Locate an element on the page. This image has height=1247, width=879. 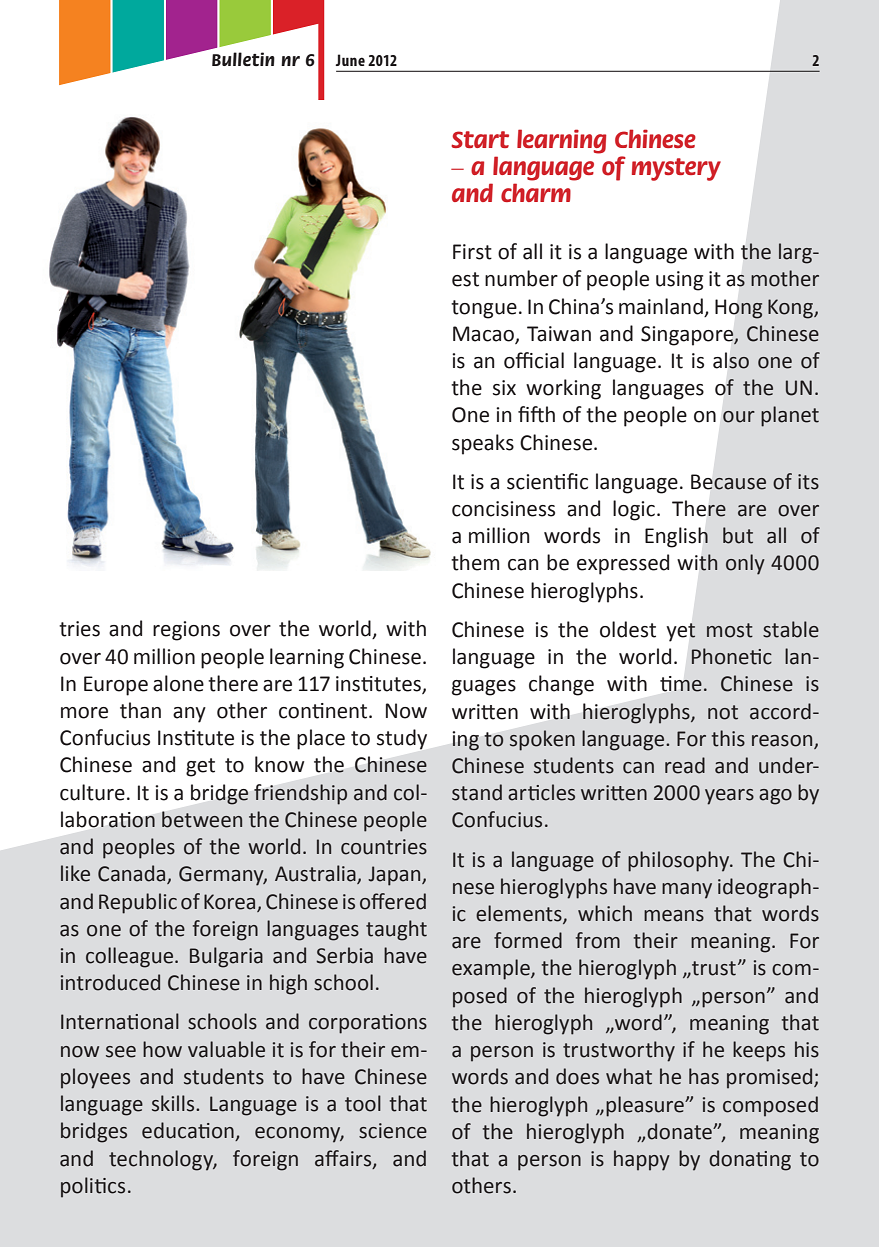
Start is located at coordinates (480, 139).
